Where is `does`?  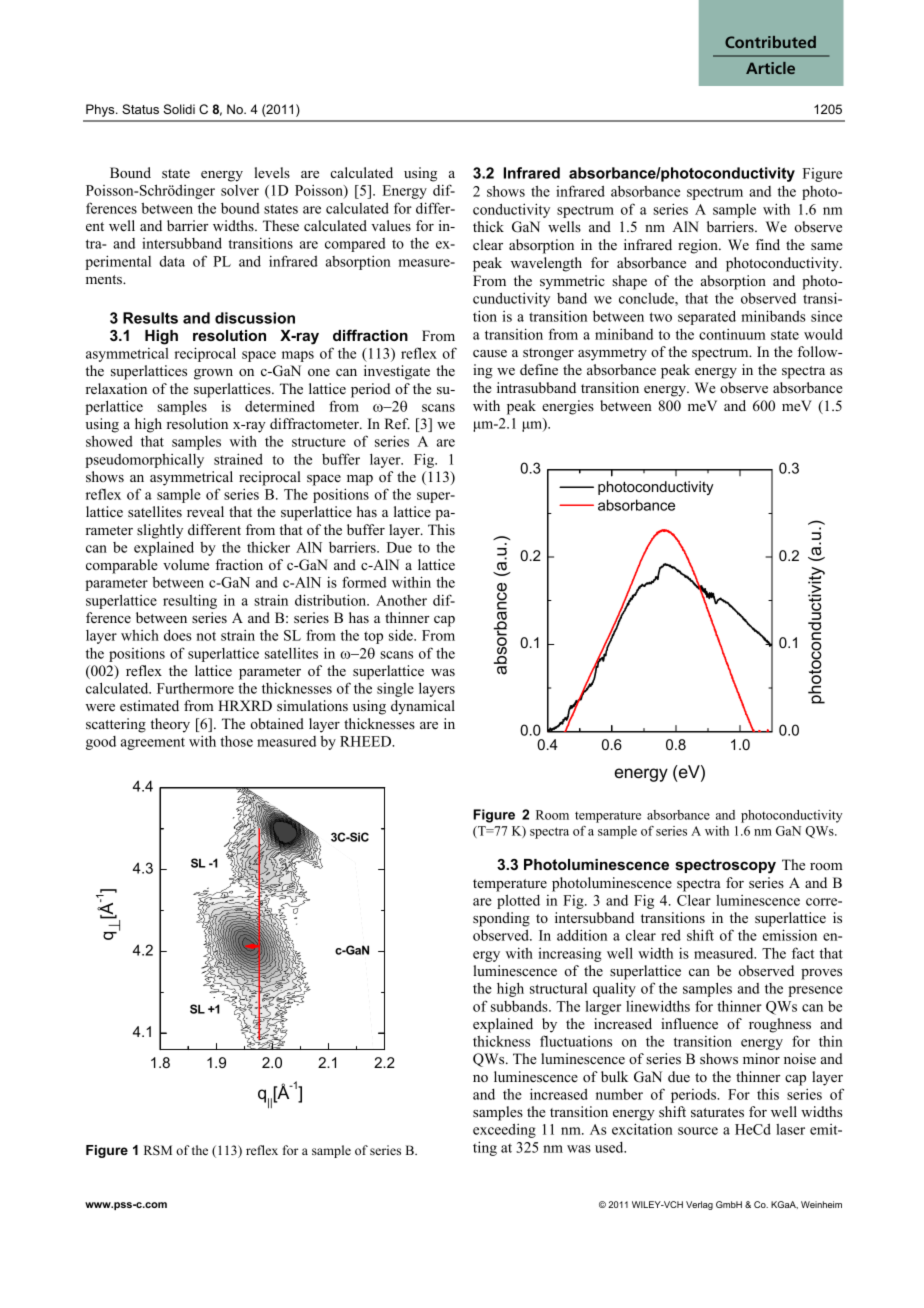 does is located at coordinates (178, 635).
